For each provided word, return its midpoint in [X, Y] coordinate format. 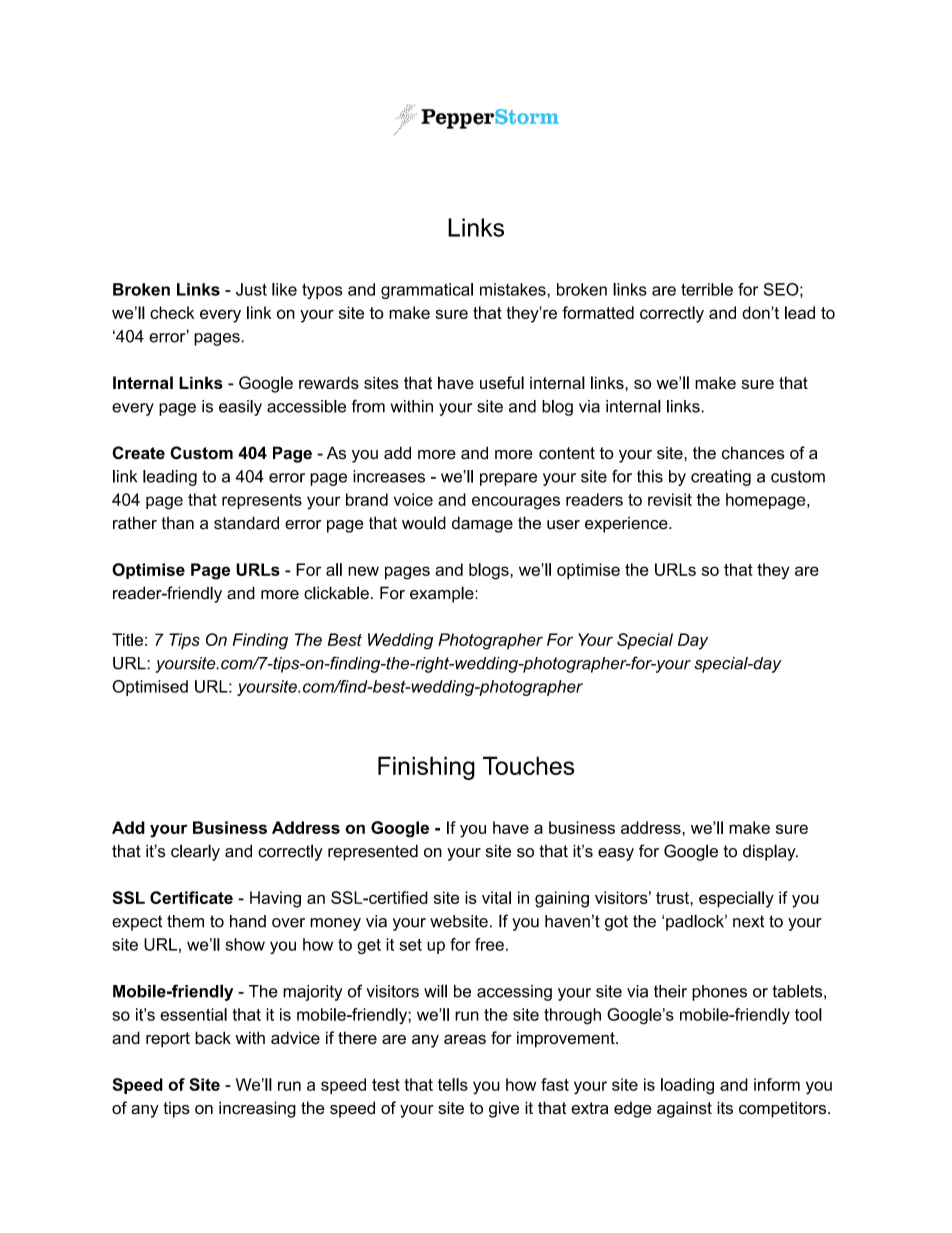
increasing [257, 1109]
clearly [195, 852]
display [770, 852]
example [443, 594]
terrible [707, 289]
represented [373, 852]
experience [627, 525]
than [178, 523]
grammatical [427, 291]
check [172, 312]
